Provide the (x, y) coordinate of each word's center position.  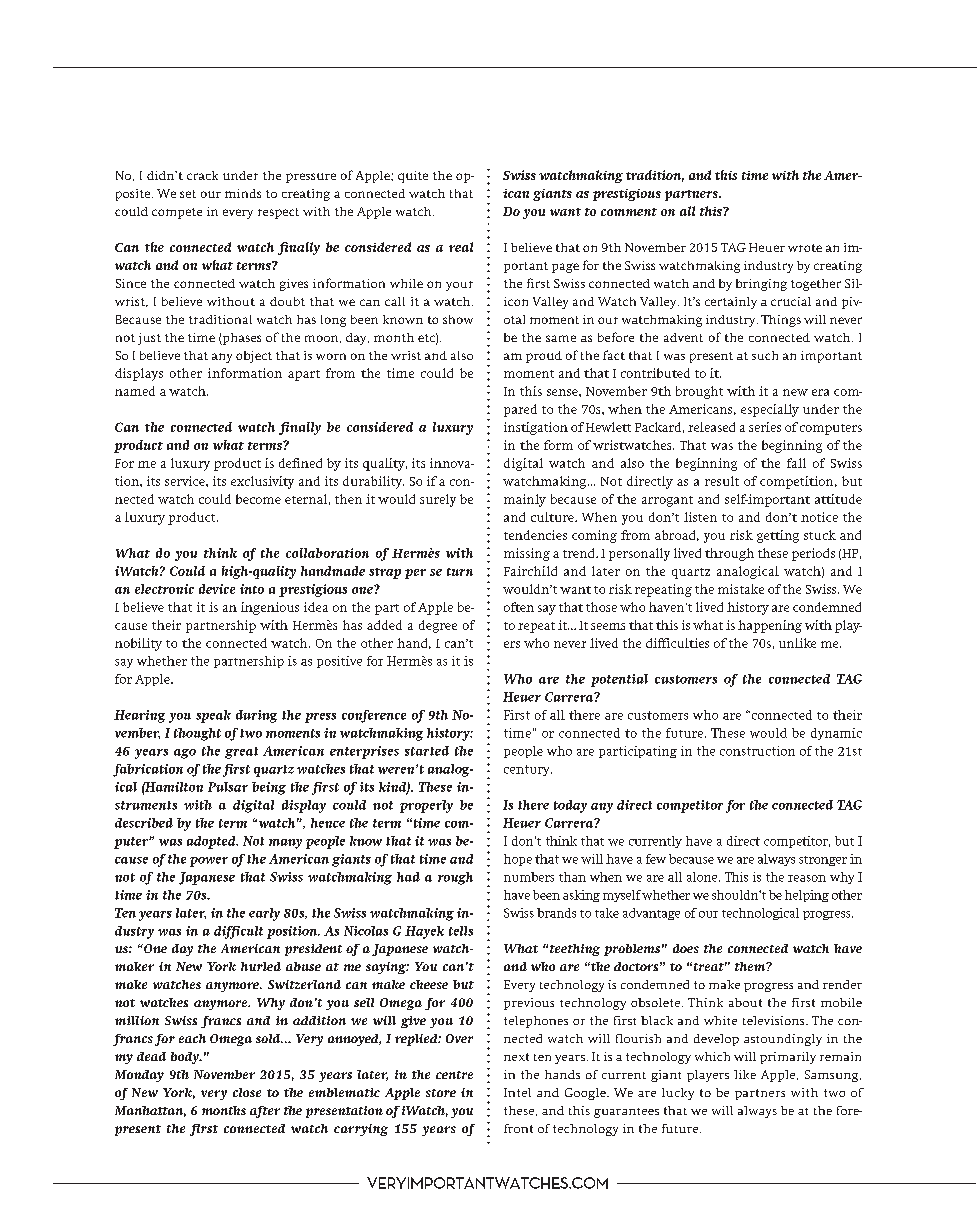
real (461, 247)
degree (438, 626)
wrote (805, 248)
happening (770, 626)
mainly (525, 500)
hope (518, 860)
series (765, 427)
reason (807, 878)
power (209, 862)
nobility (138, 644)
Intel (517, 1092)
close (247, 1092)
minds (243, 193)
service (186, 481)
